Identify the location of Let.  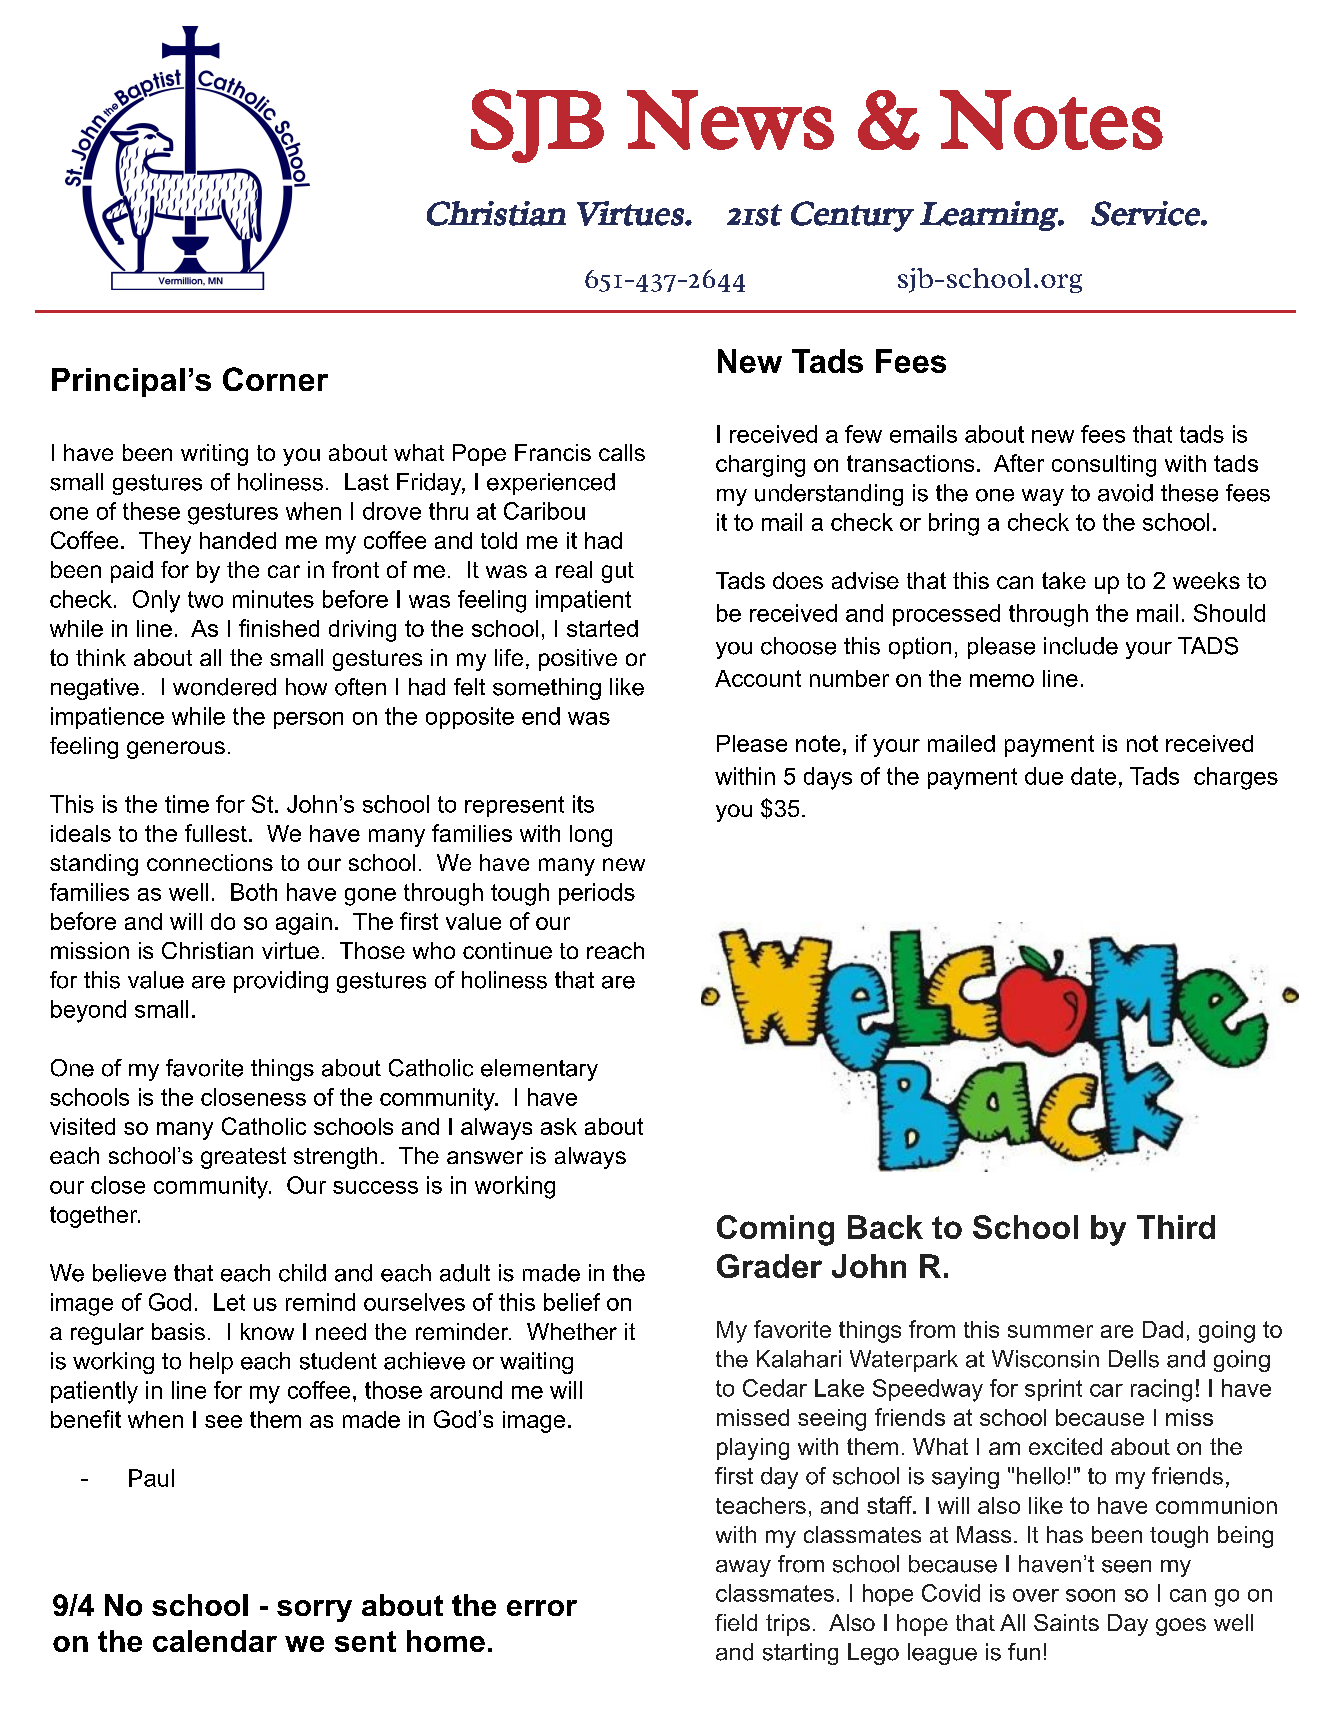
(229, 1302).
